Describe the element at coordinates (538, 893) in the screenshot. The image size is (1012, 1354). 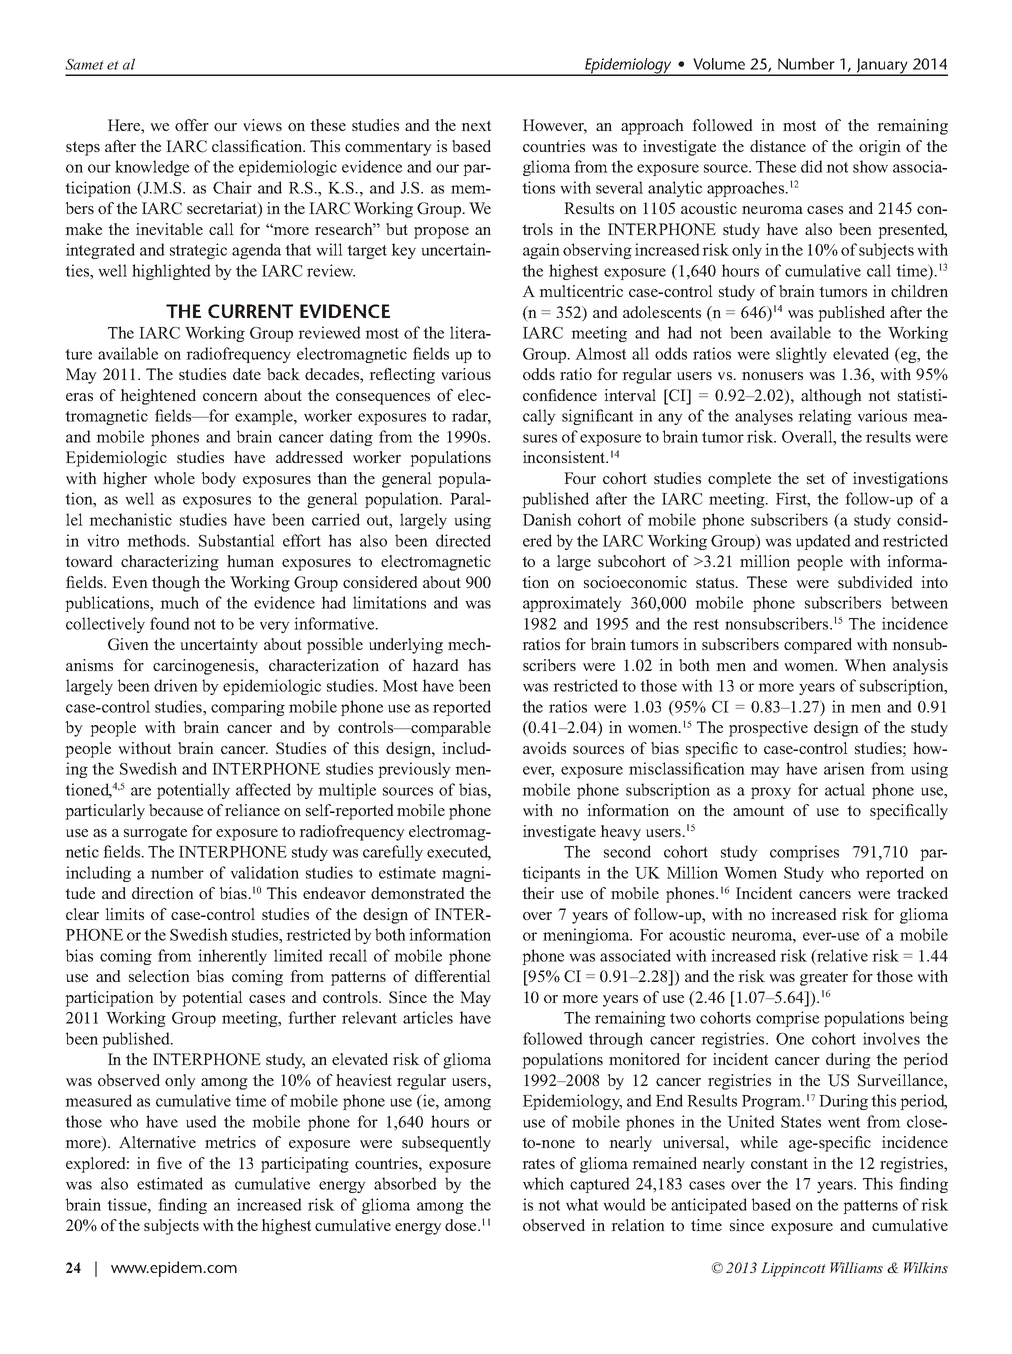
I see `their` at that location.
